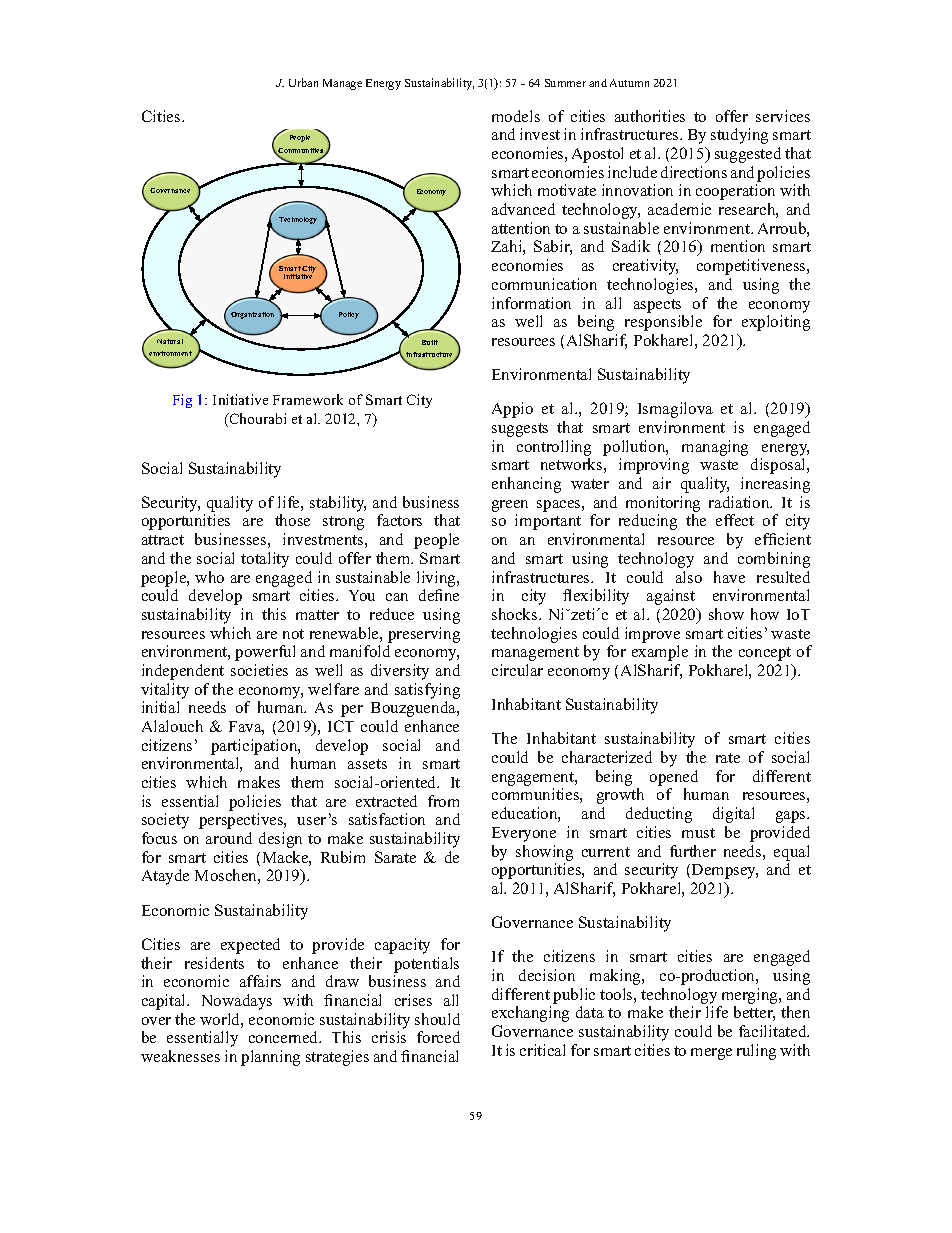  Describe the element at coordinates (237, 1002) in the document. I see `Nowadays` at that location.
